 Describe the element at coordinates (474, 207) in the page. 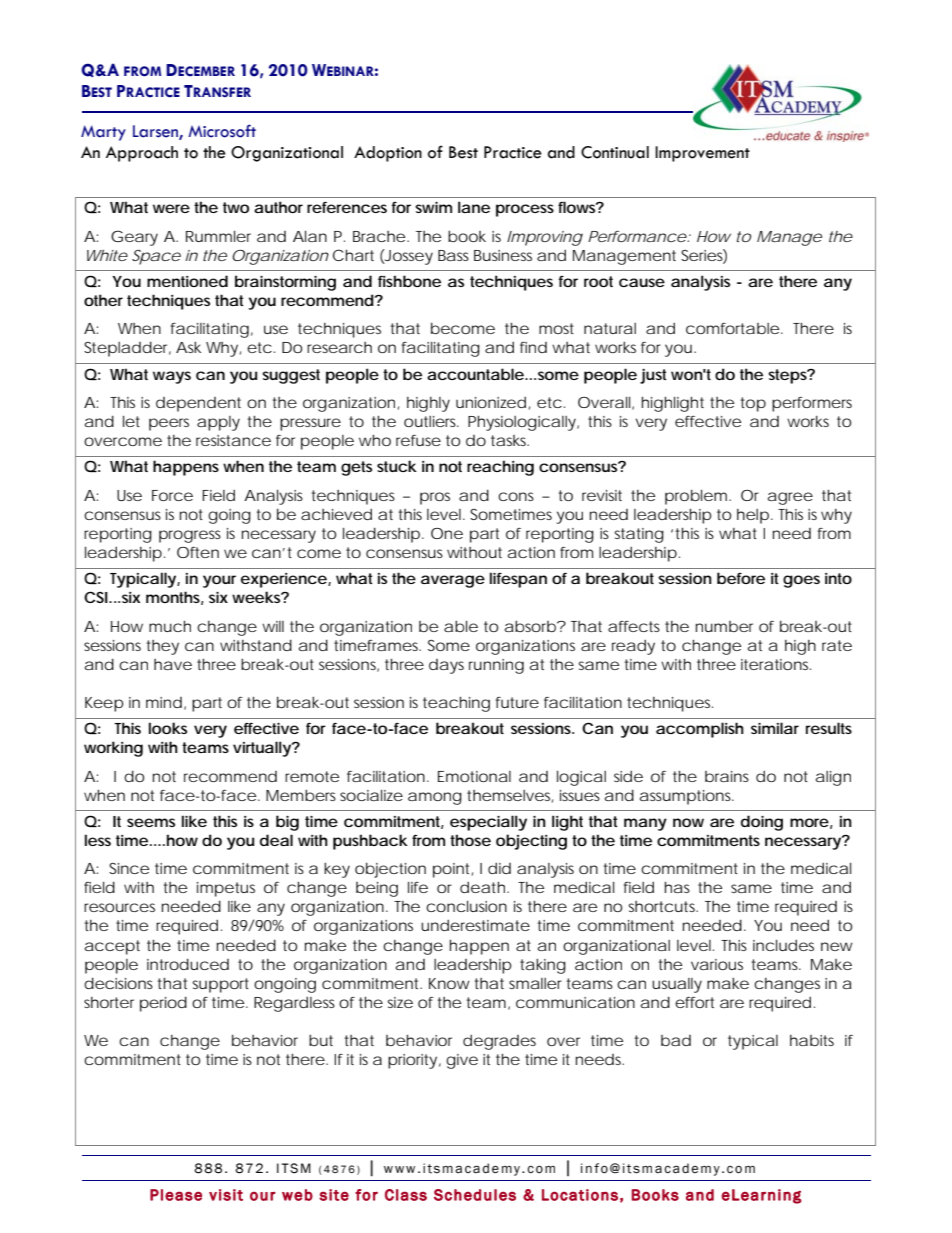

I see `lane` at that location.
